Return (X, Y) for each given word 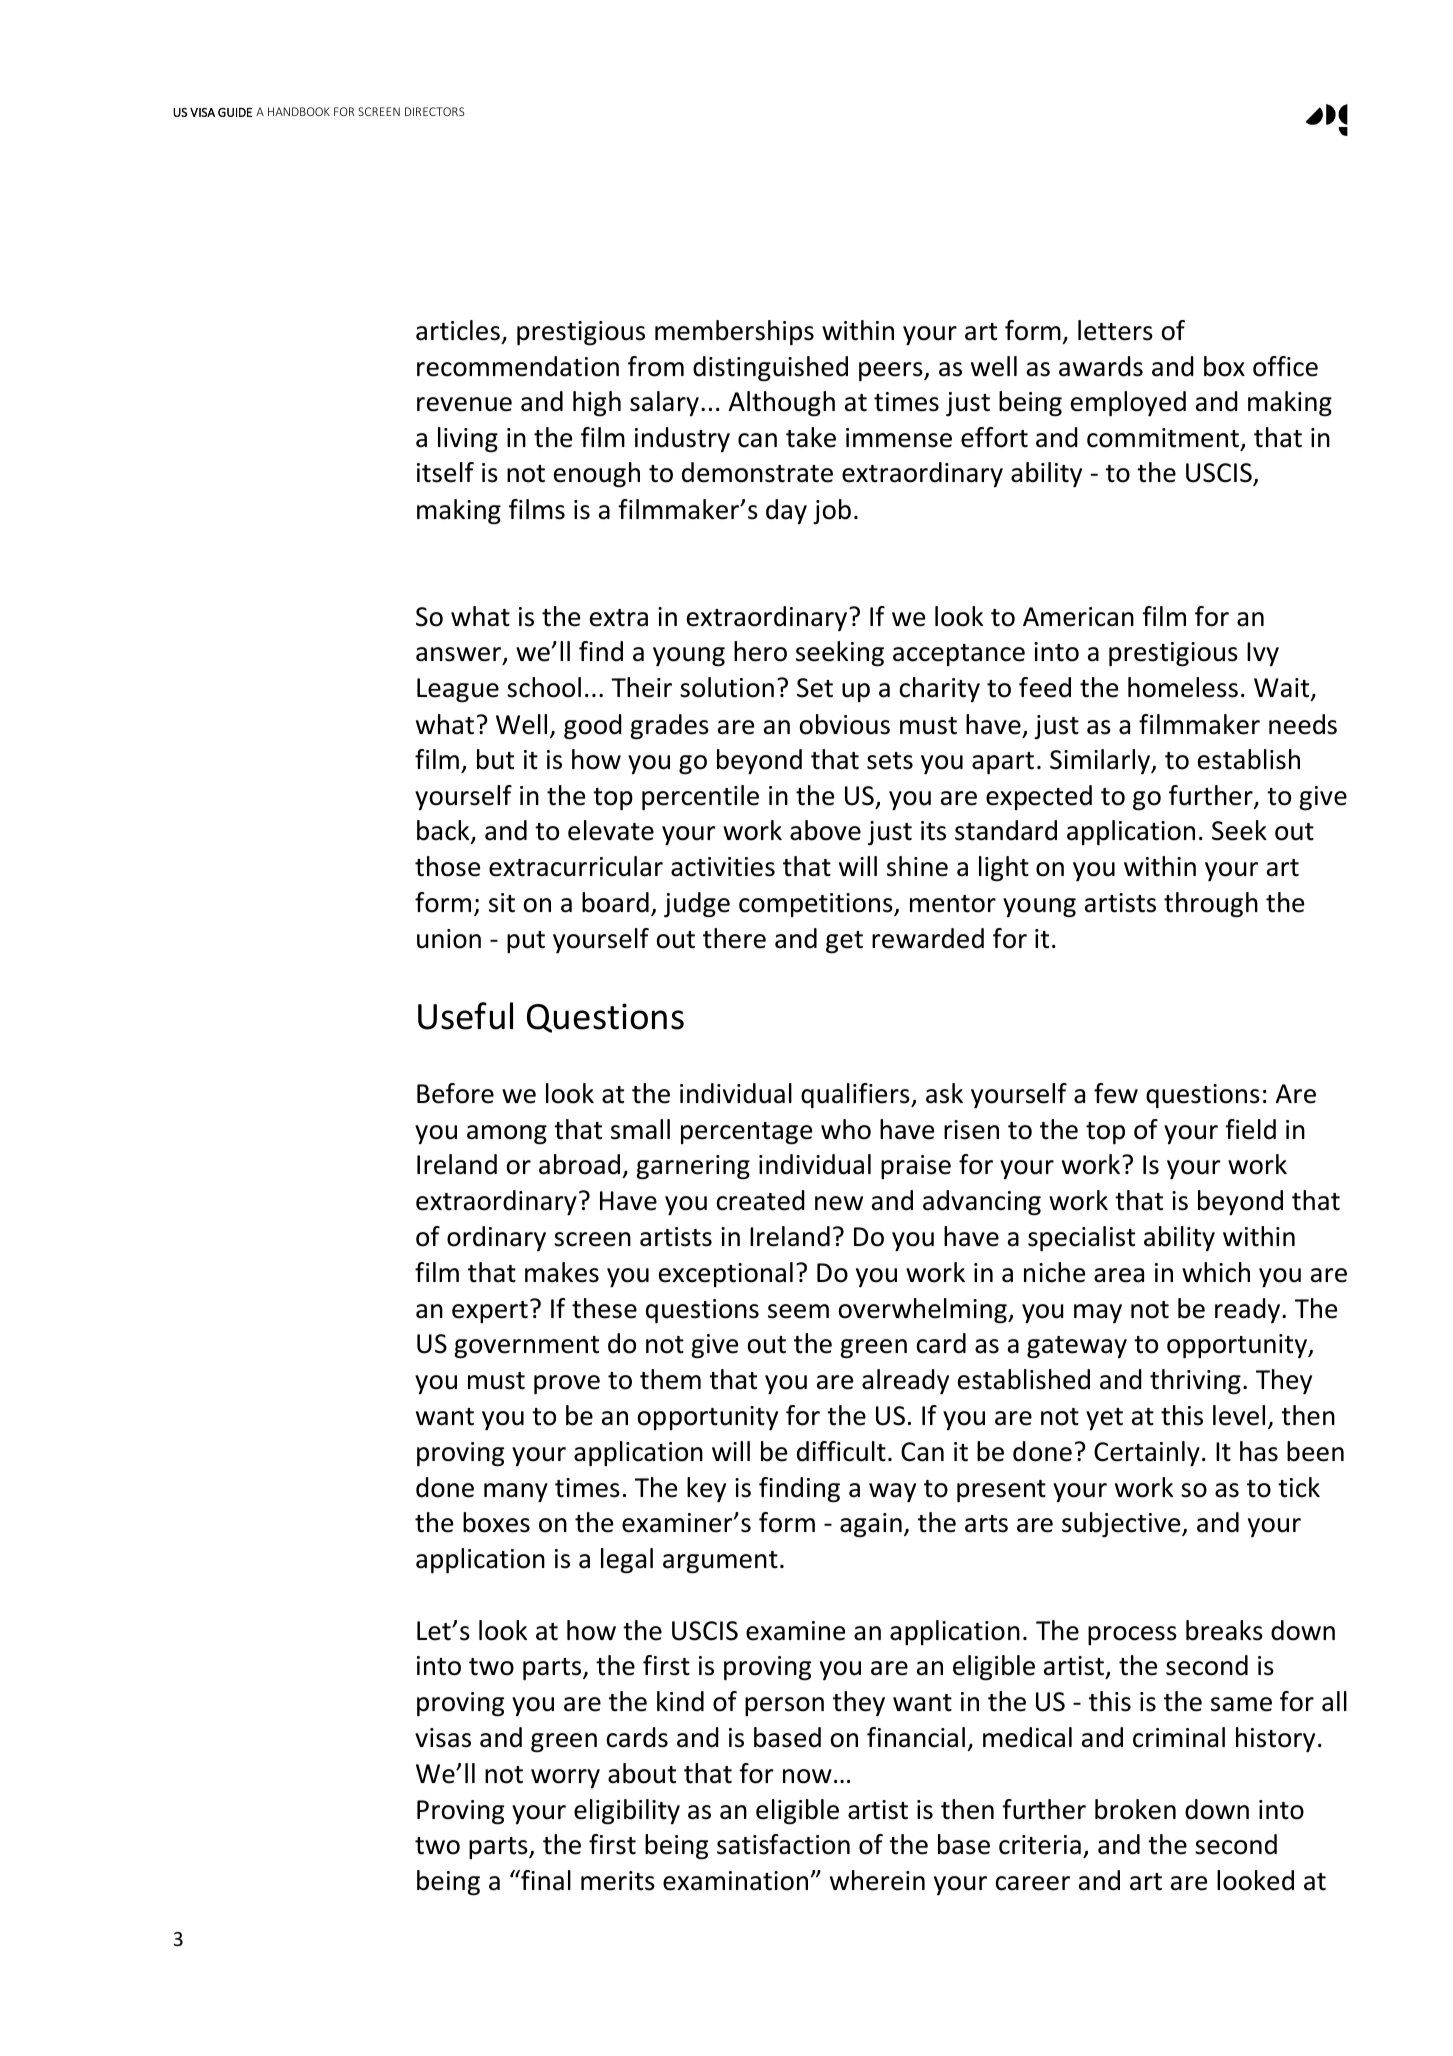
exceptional (726, 1274)
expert (490, 1312)
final (545, 1880)
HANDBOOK (299, 111)
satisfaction (783, 1844)
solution (727, 687)
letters (1115, 330)
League (458, 690)
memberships (734, 332)
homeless (1183, 687)
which (1216, 1272)
